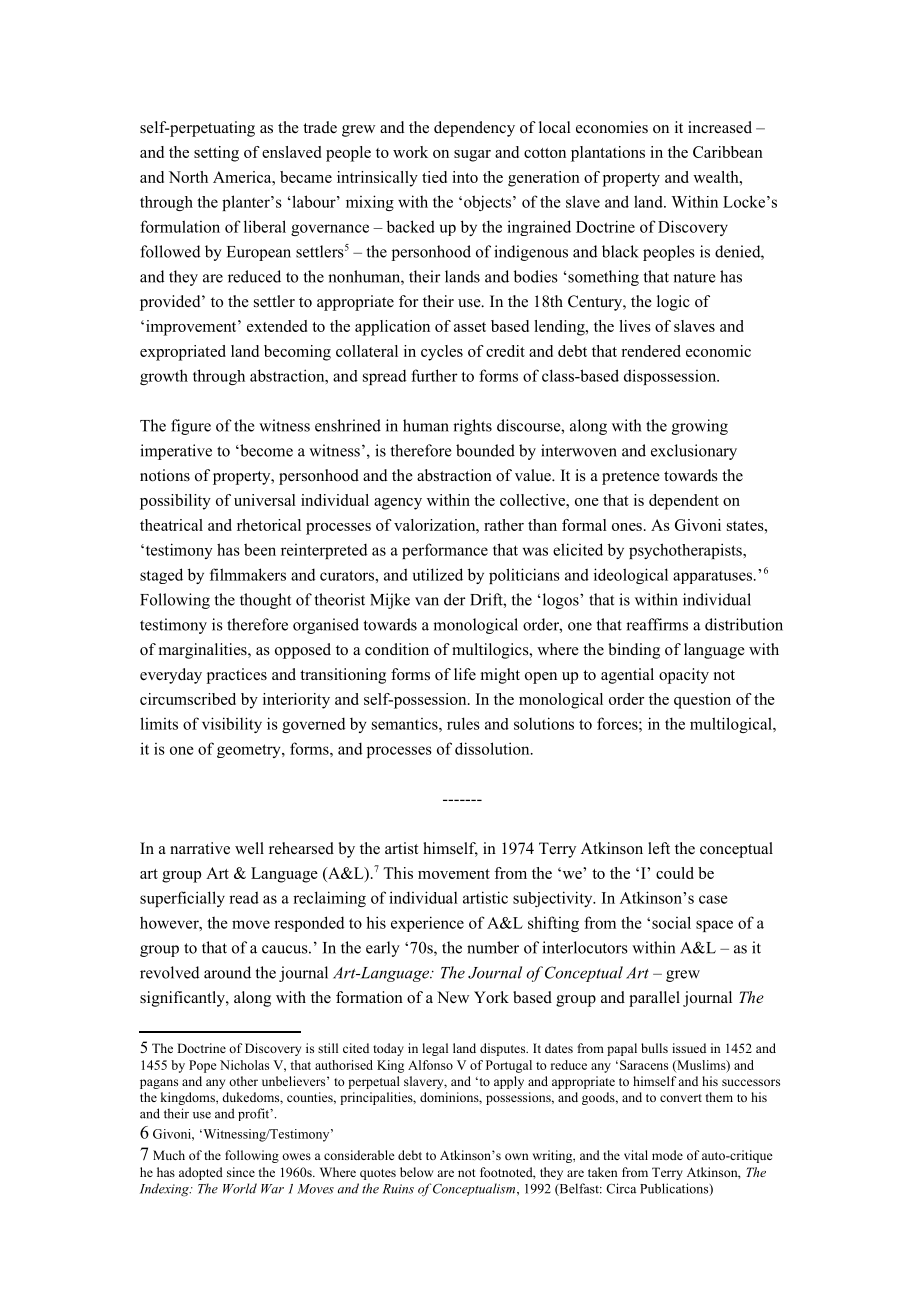  What do you see at coordinates (671, 922) in the screenshot?
I see `social` at bounding box center [671, 922].
